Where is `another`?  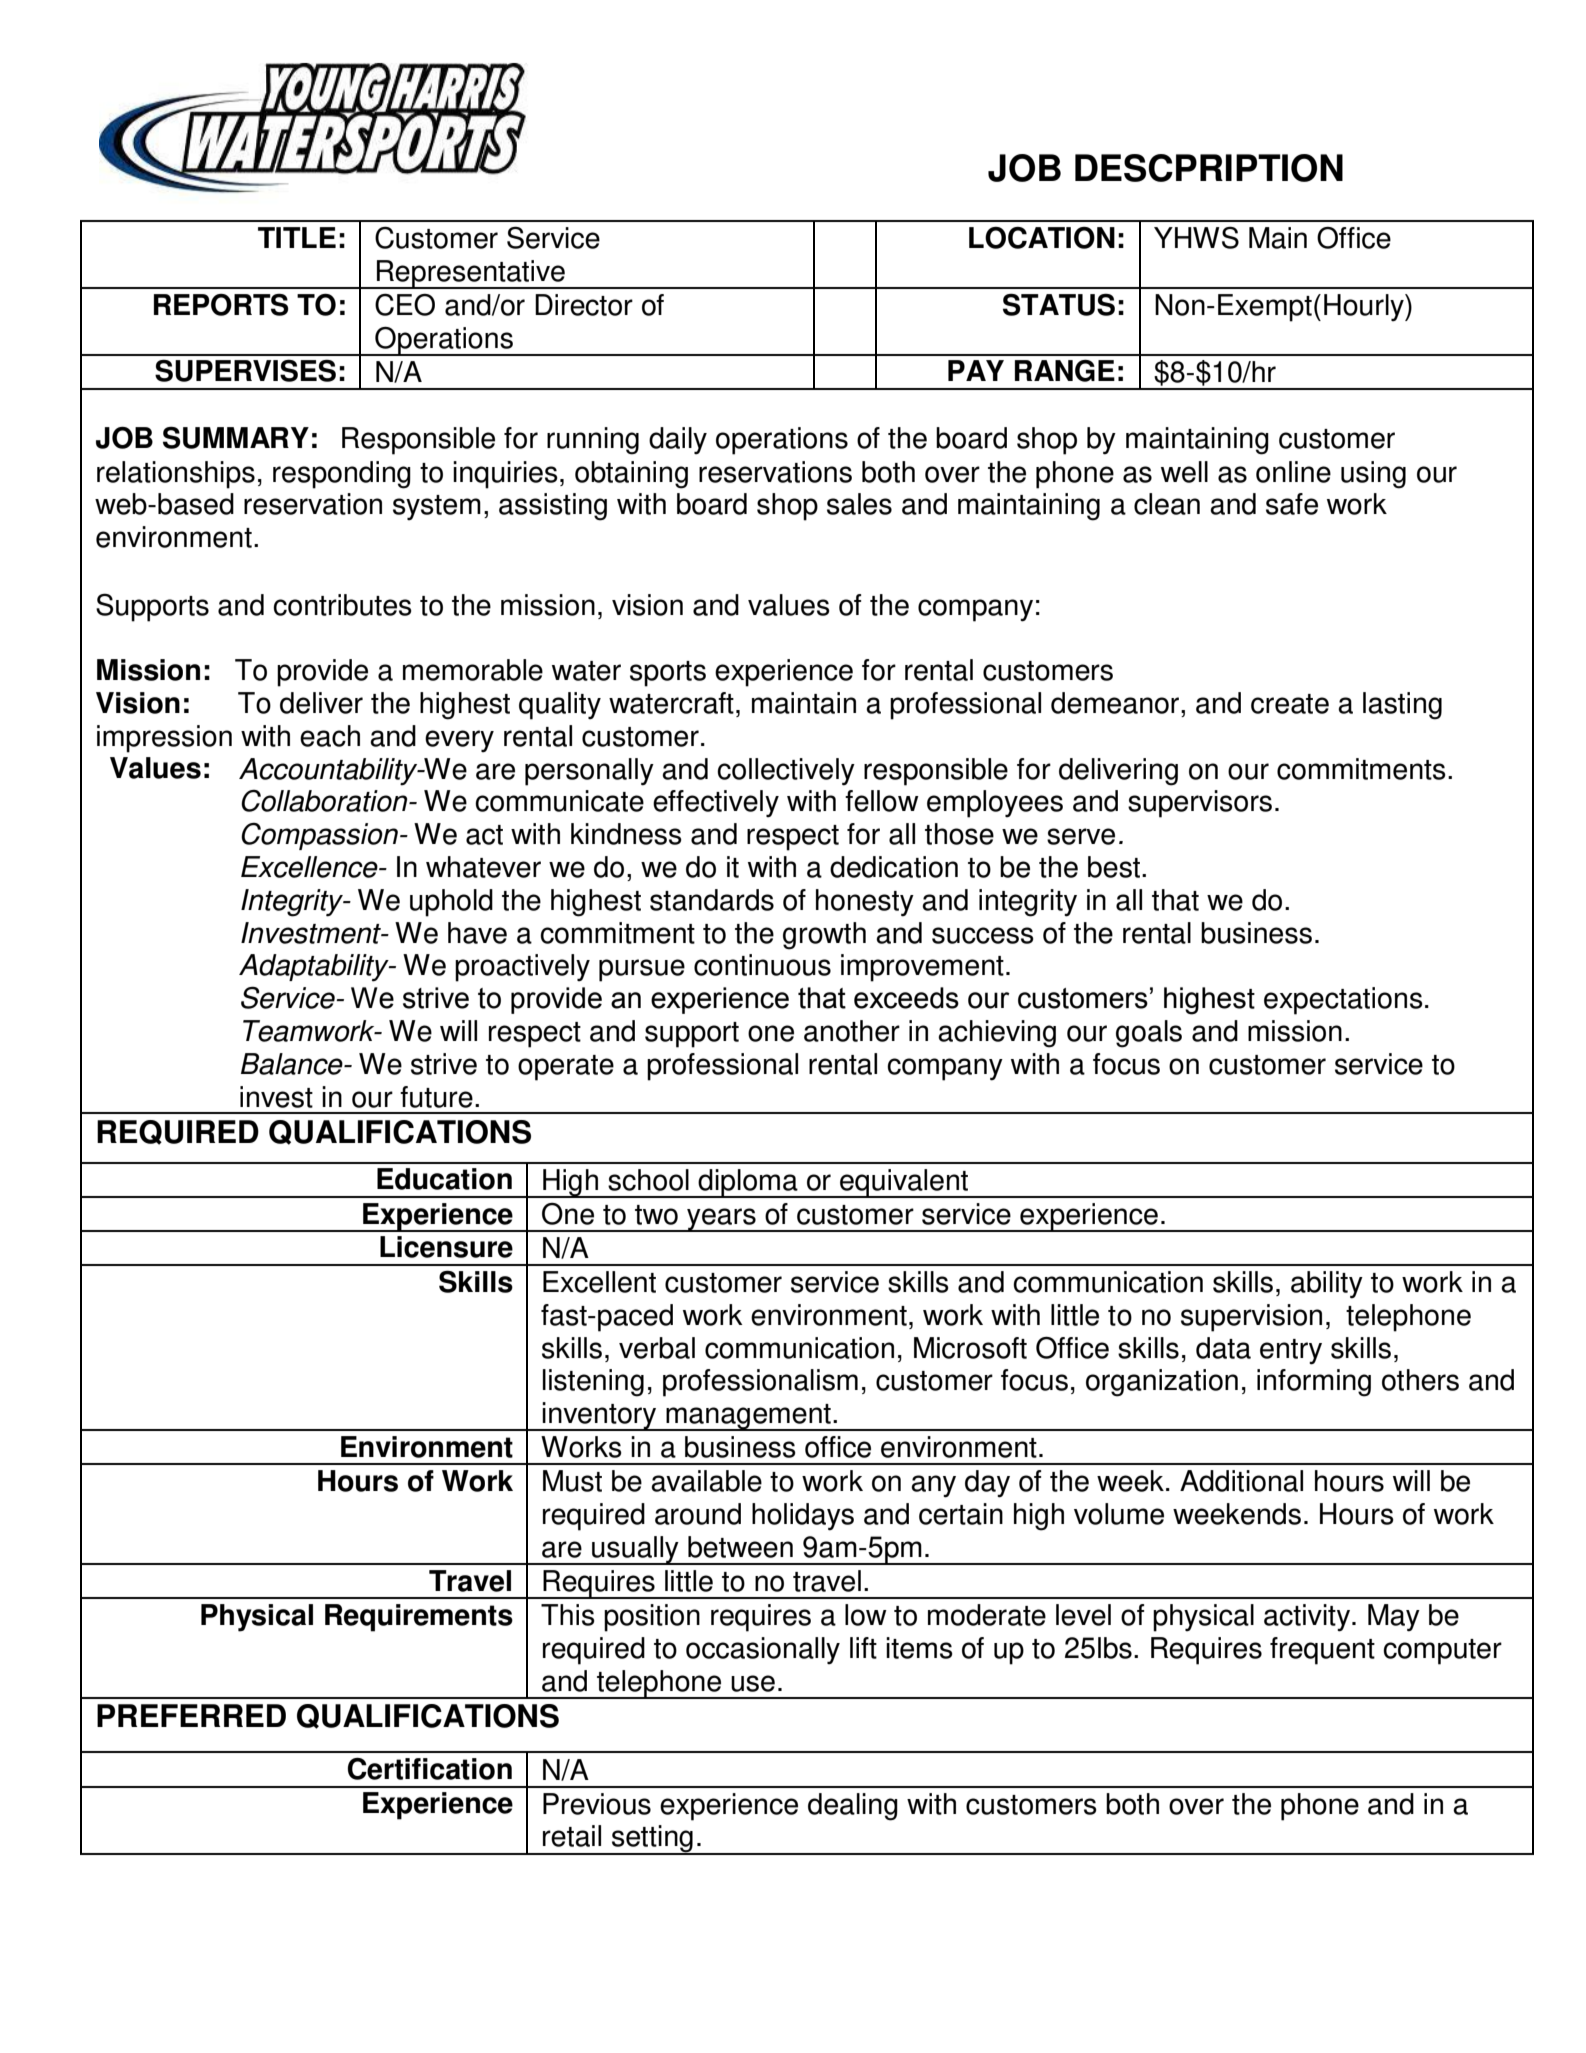 another is located at coordinates (852, 1031).
